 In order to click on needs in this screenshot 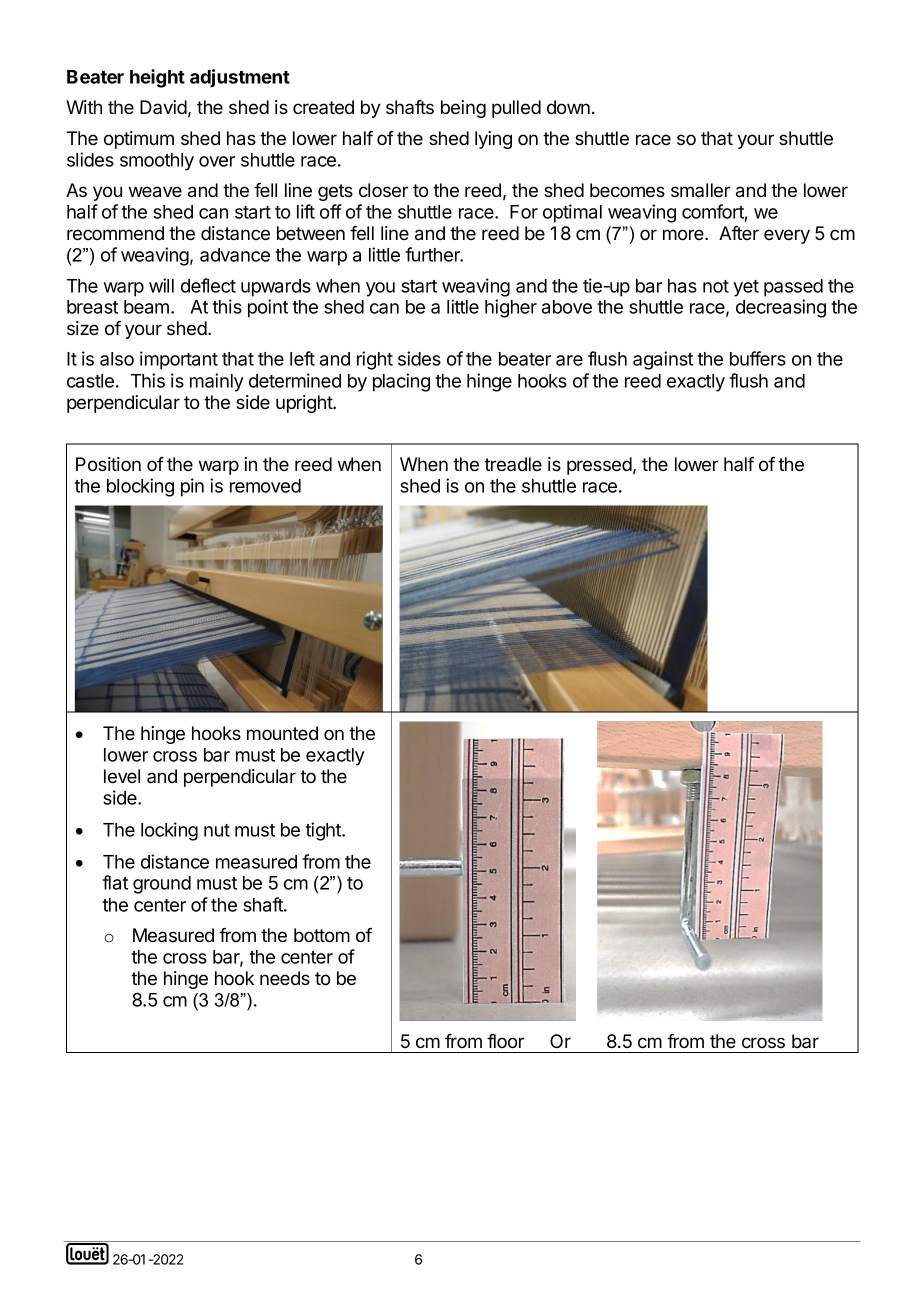, I will do `click(285, 978)`.
